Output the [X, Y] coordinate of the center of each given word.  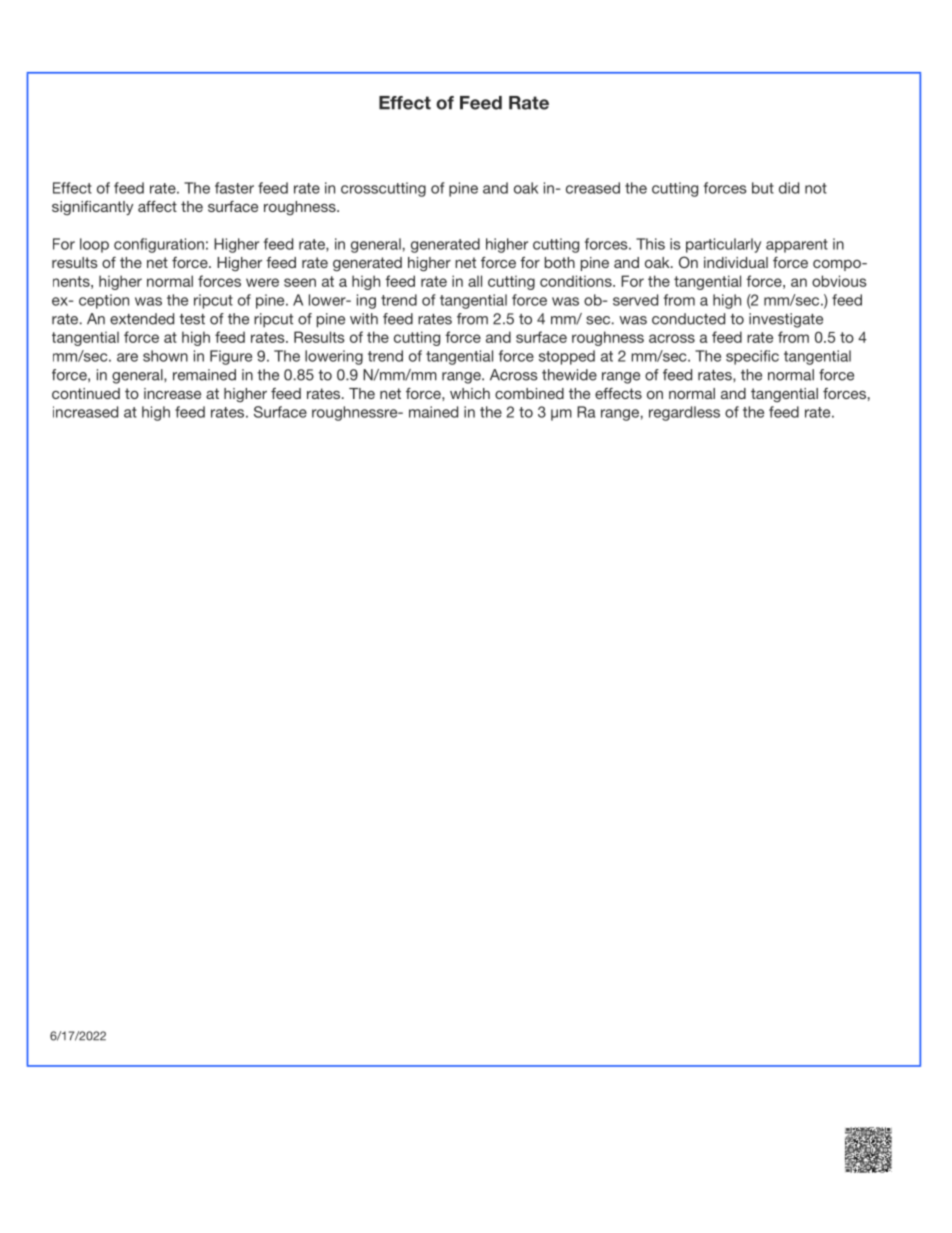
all [475, 281]
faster [234, 188]
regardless [684, 413]
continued [86, 393]
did [789, 188]
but [763, 188]
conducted [688, 319]
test [192, 319]
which [470, 393]
